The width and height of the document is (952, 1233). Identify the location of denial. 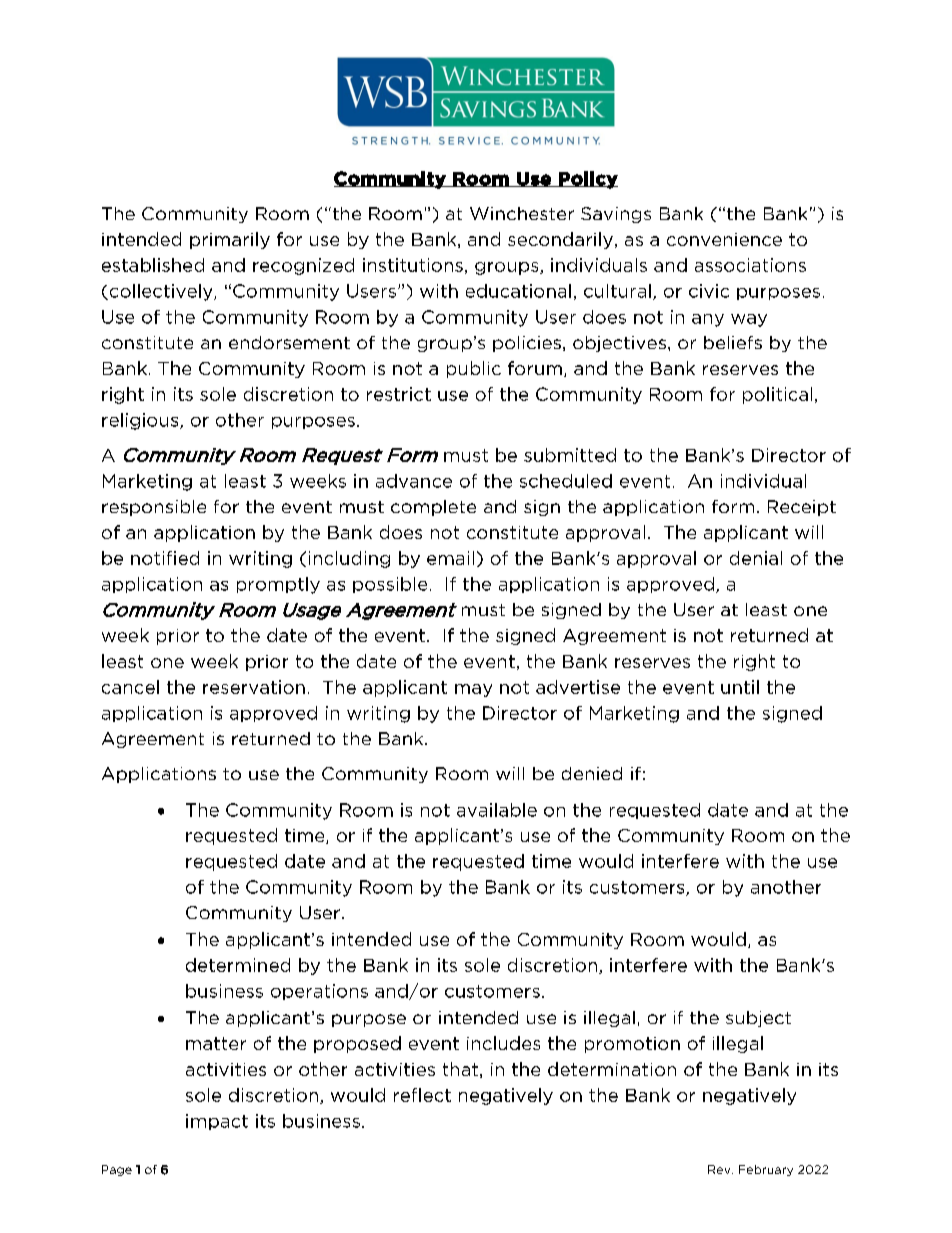
(756, 558).
